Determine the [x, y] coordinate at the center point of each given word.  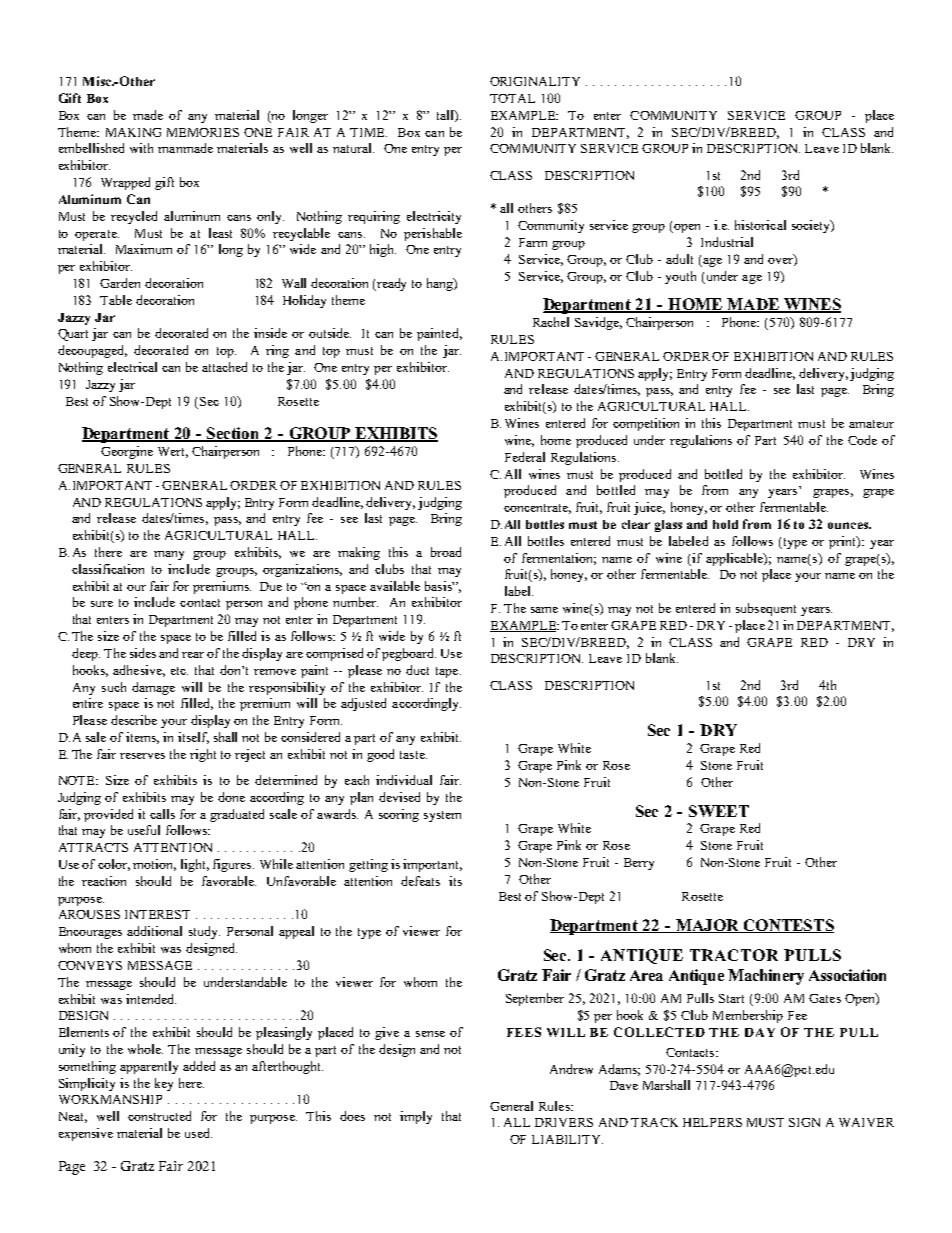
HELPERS [712, 1122]
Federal [525, 457]
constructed [159, 1116]
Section [233, 434]
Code [862, 440]
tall [446, 116]
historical [760, 225]
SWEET [719, 811]
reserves [142, 756]
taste [413, 755]
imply [416, 1117]
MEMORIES [203, 132]
